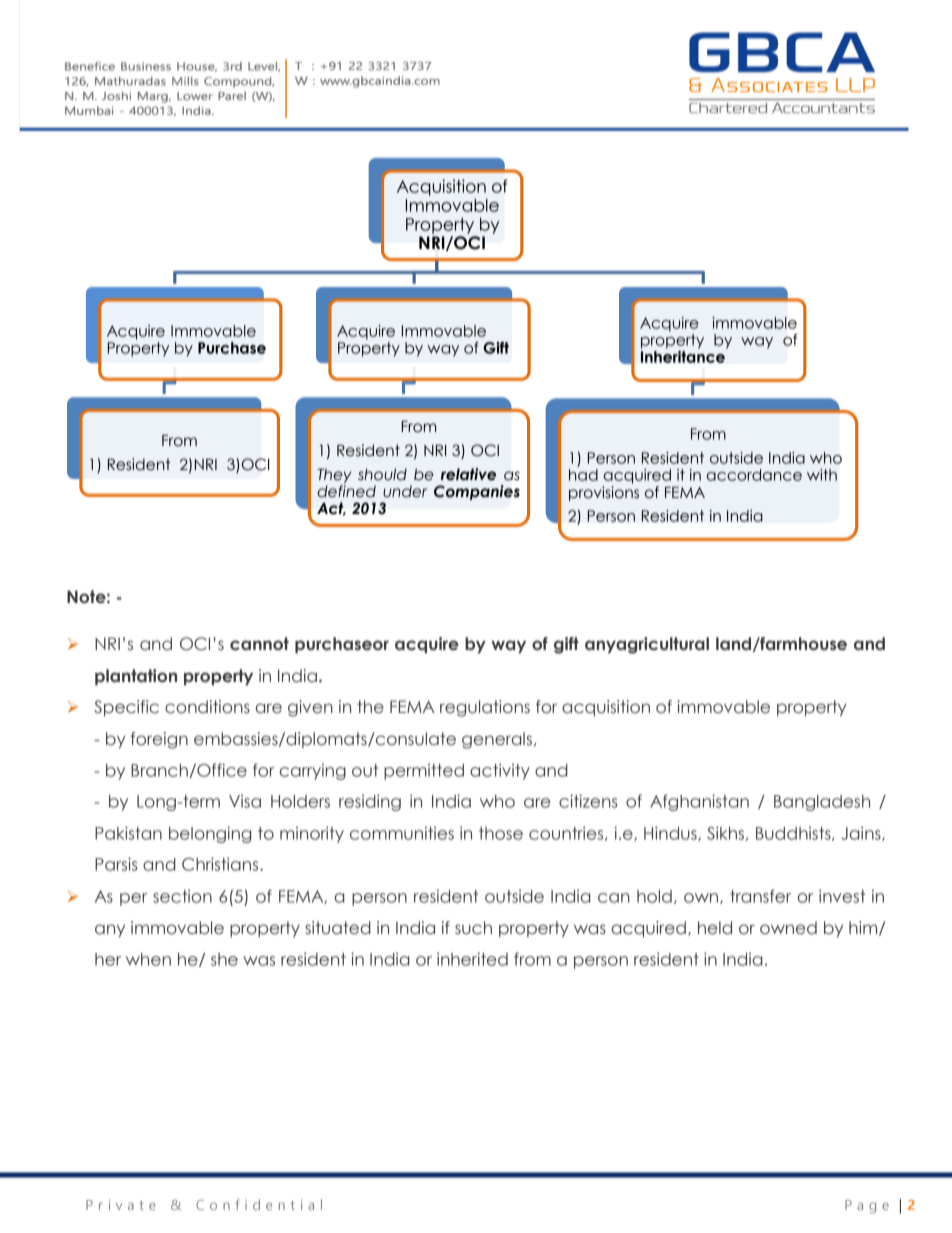  Describe the element at coordinates (684, 355) in the document. I see `Inheritance` at that location.
